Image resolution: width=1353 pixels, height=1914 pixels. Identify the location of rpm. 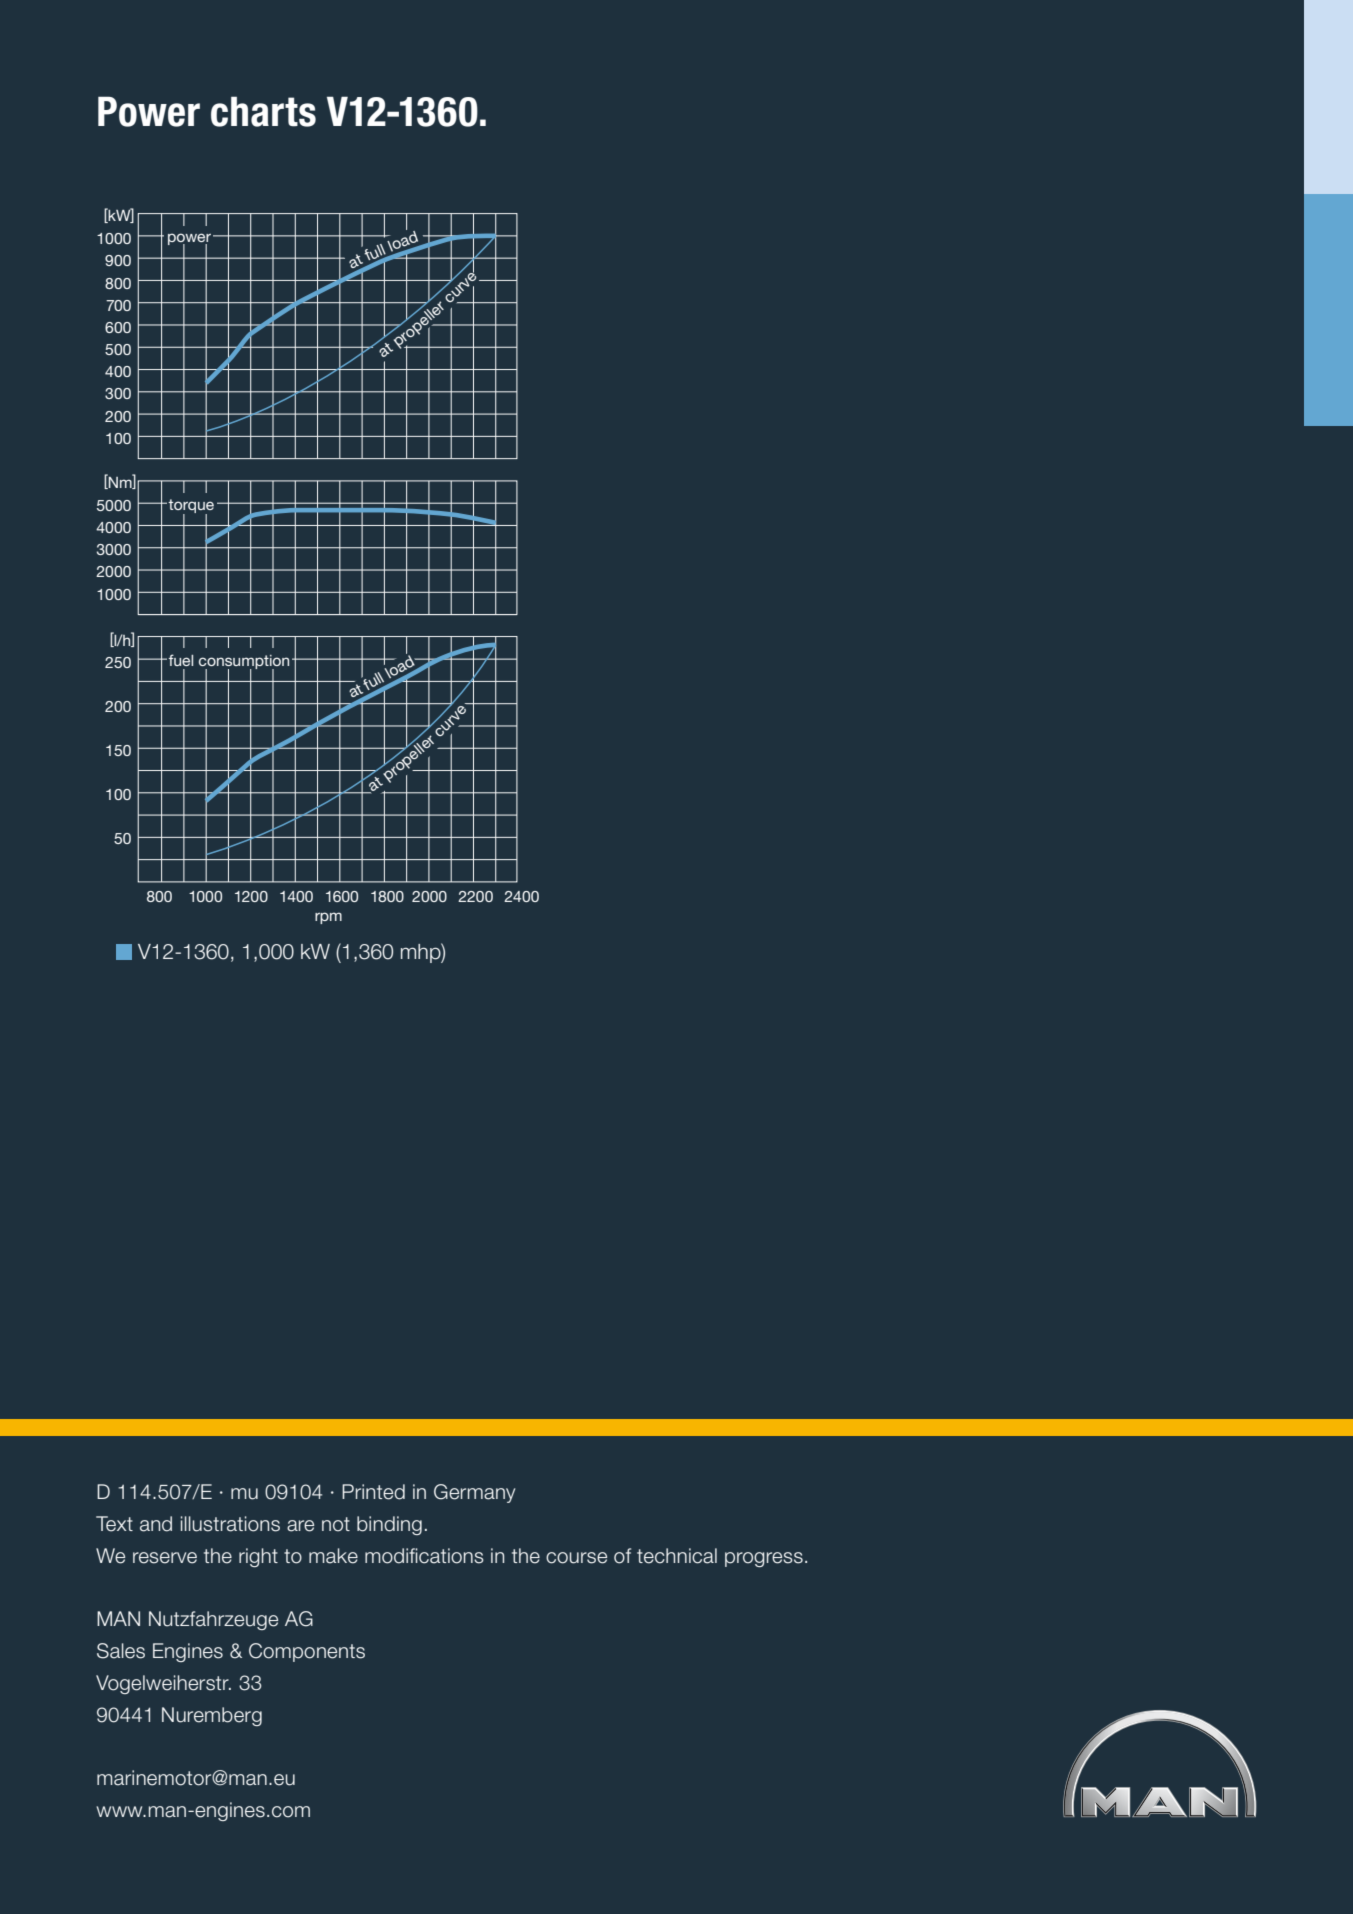
(328, 918).
